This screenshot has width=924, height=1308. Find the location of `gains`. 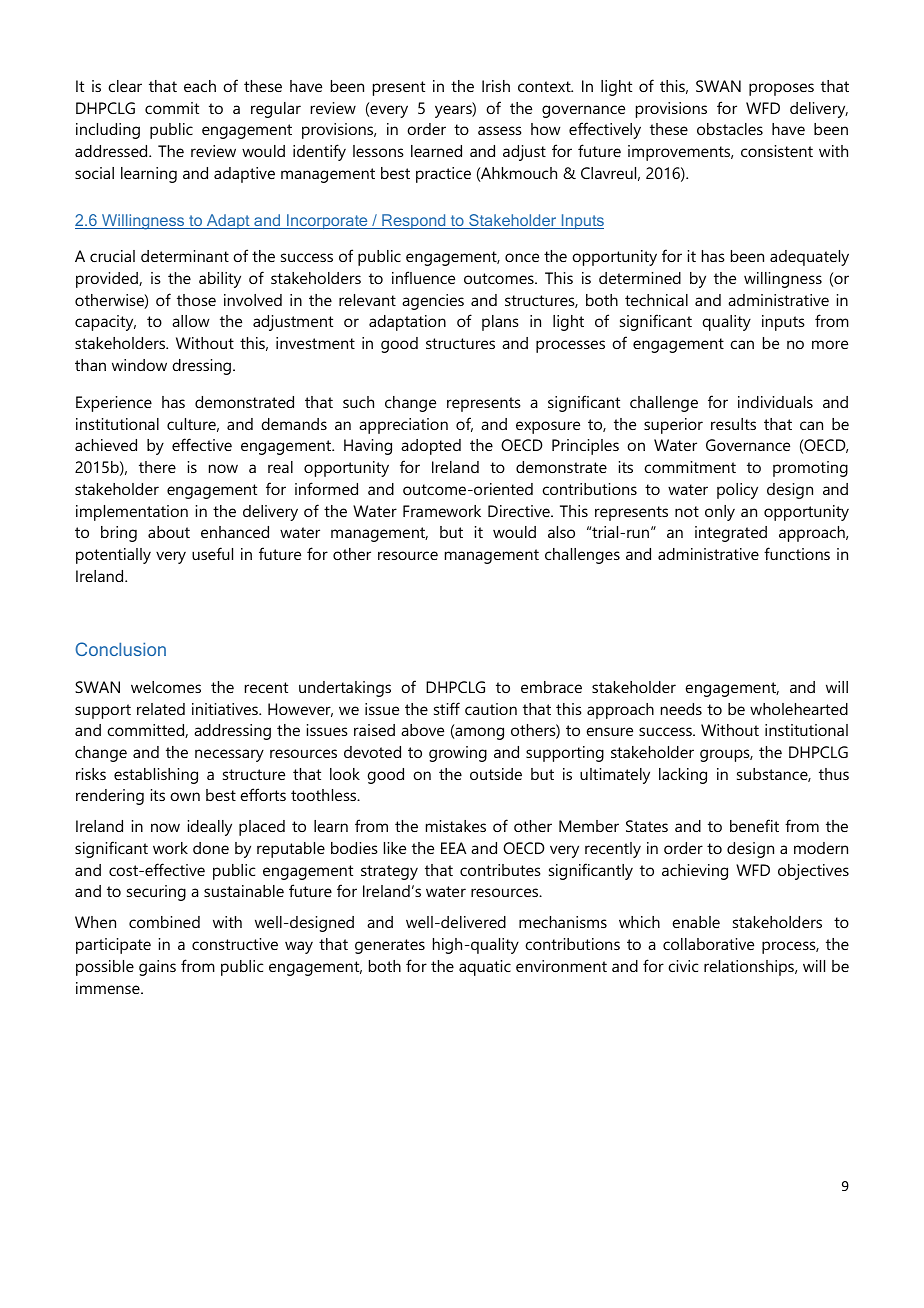

gains is located at coordinates (157, 968).
